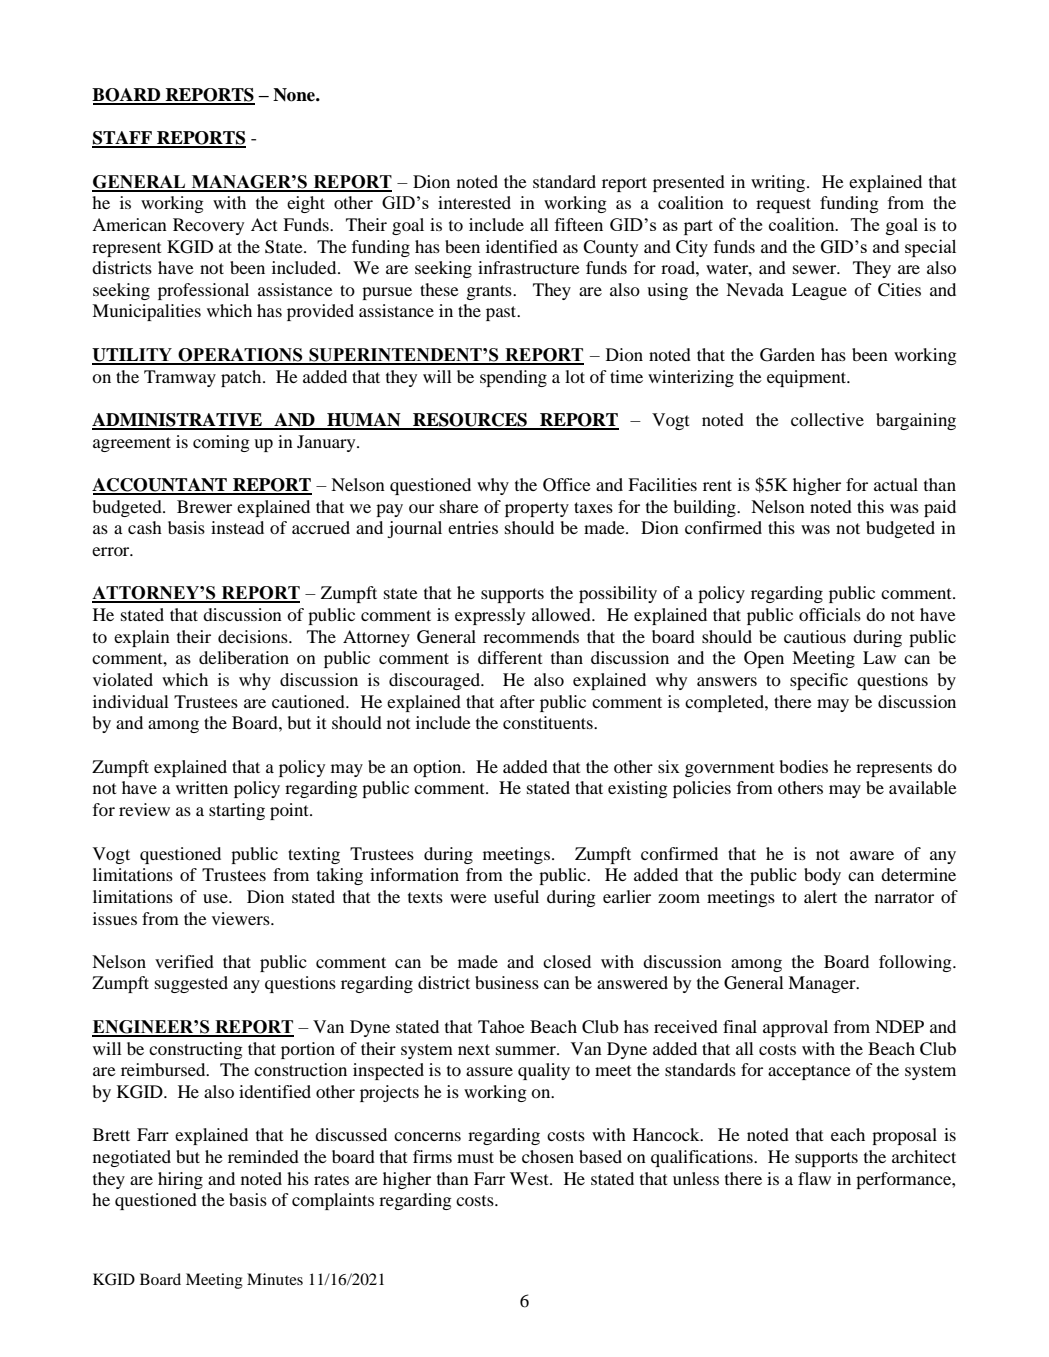  Describe the element at coordinates (507, 982) in the document. I see `business` at that location.
